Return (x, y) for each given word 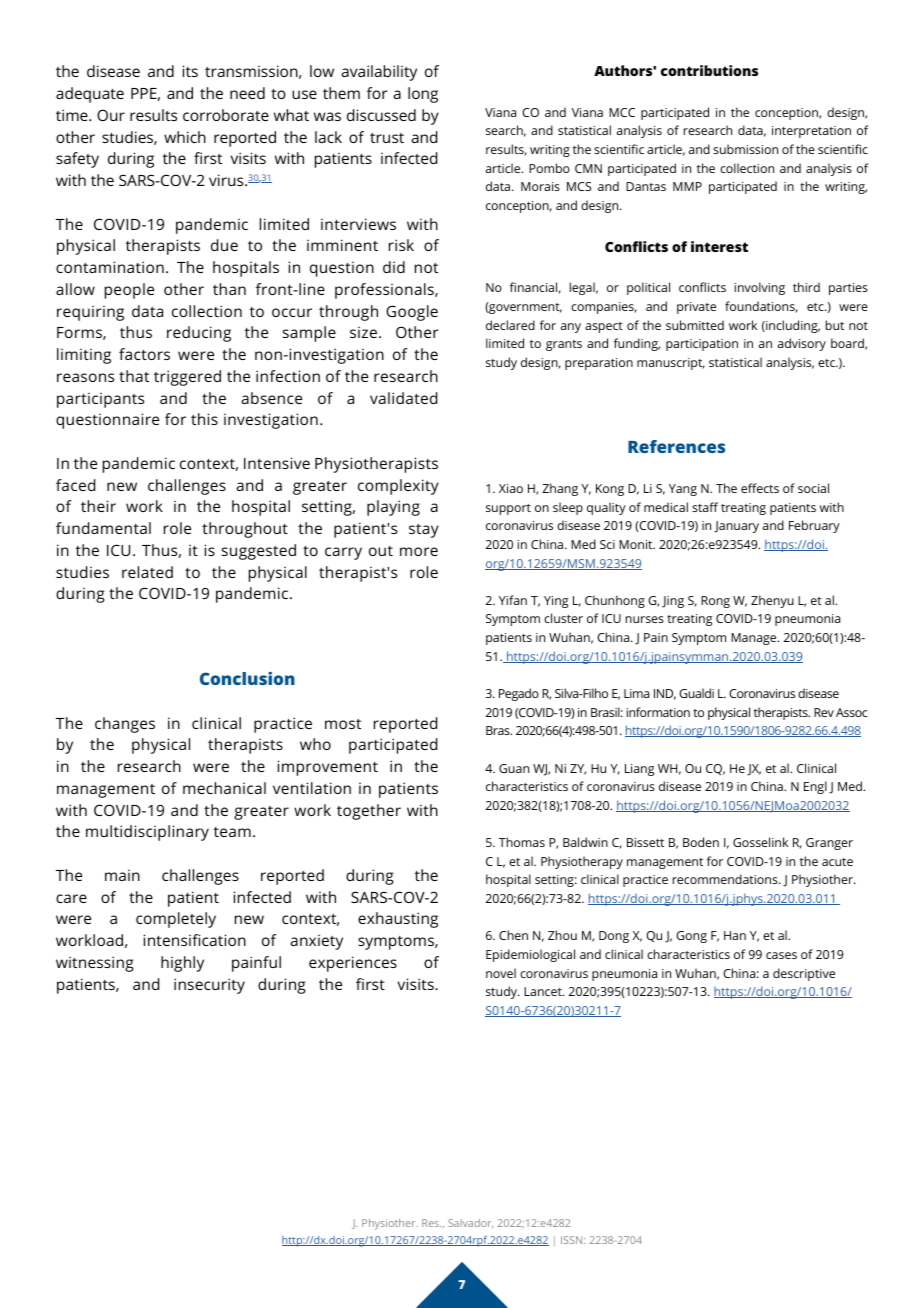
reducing (199, 334)
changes (125, 725)
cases (781, 955)
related (147, 572)
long (423, 95)
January (736, 527)
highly (182, 964)
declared (510, 325)
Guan (514, 768)
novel (501, 973)
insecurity (209, 986)
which (185, 137)
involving (760, 288)
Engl (815, 787)
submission (745, 149)
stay (424, 531)
